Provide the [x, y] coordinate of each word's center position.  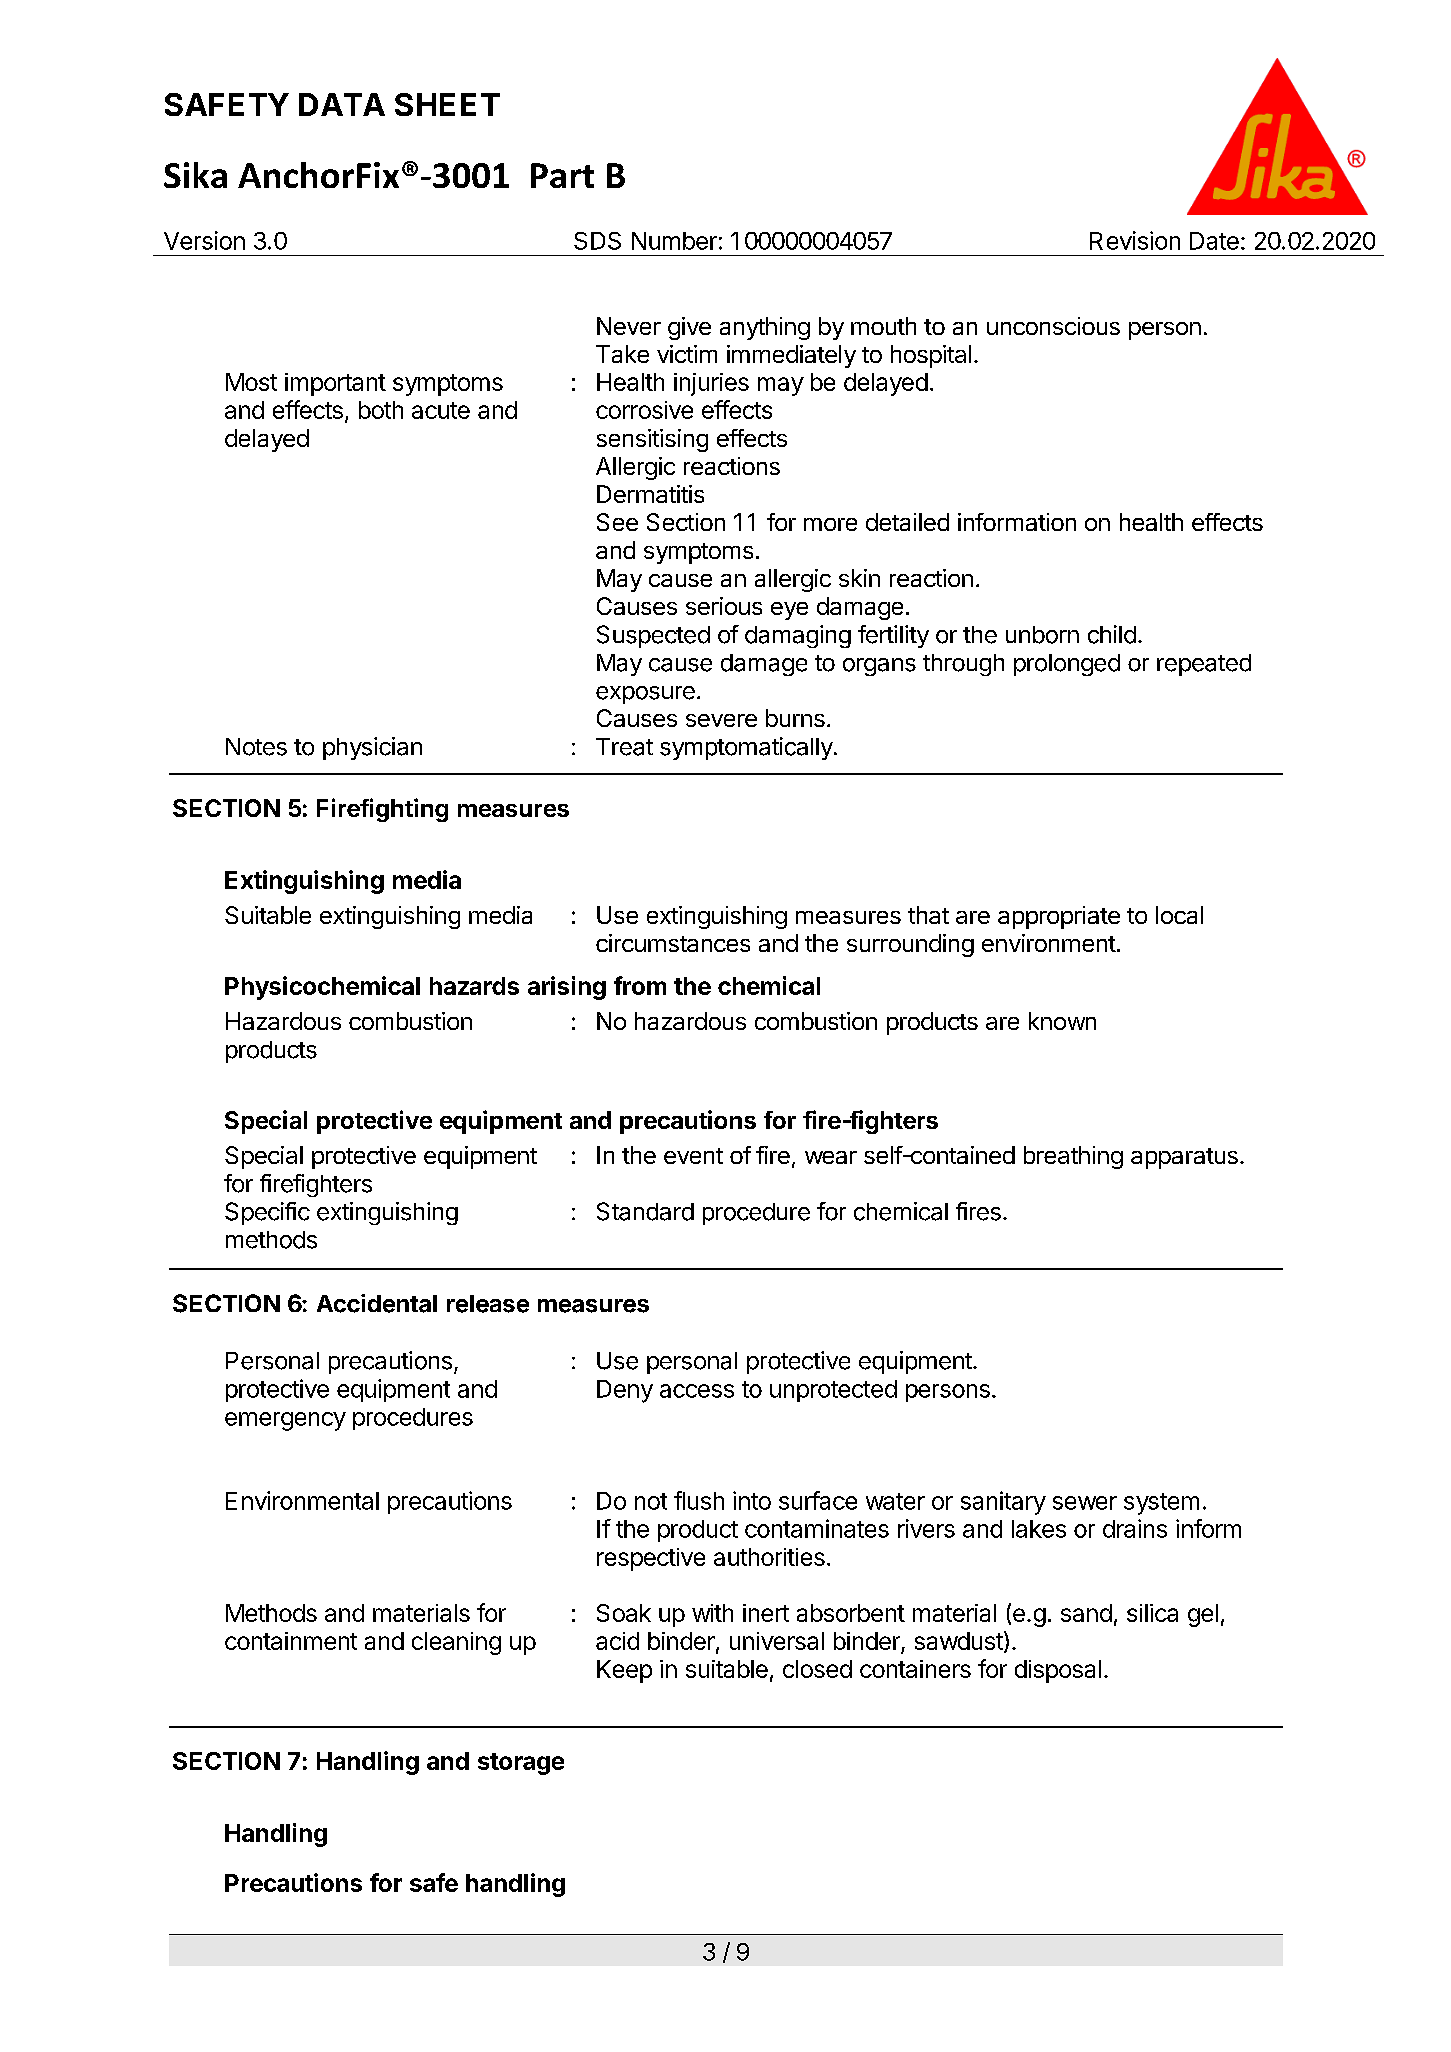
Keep [624, 1671]
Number [674, 241]
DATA [342, 104]
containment [291, 1641]
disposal [1058, 1671]
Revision [1135, 240]
